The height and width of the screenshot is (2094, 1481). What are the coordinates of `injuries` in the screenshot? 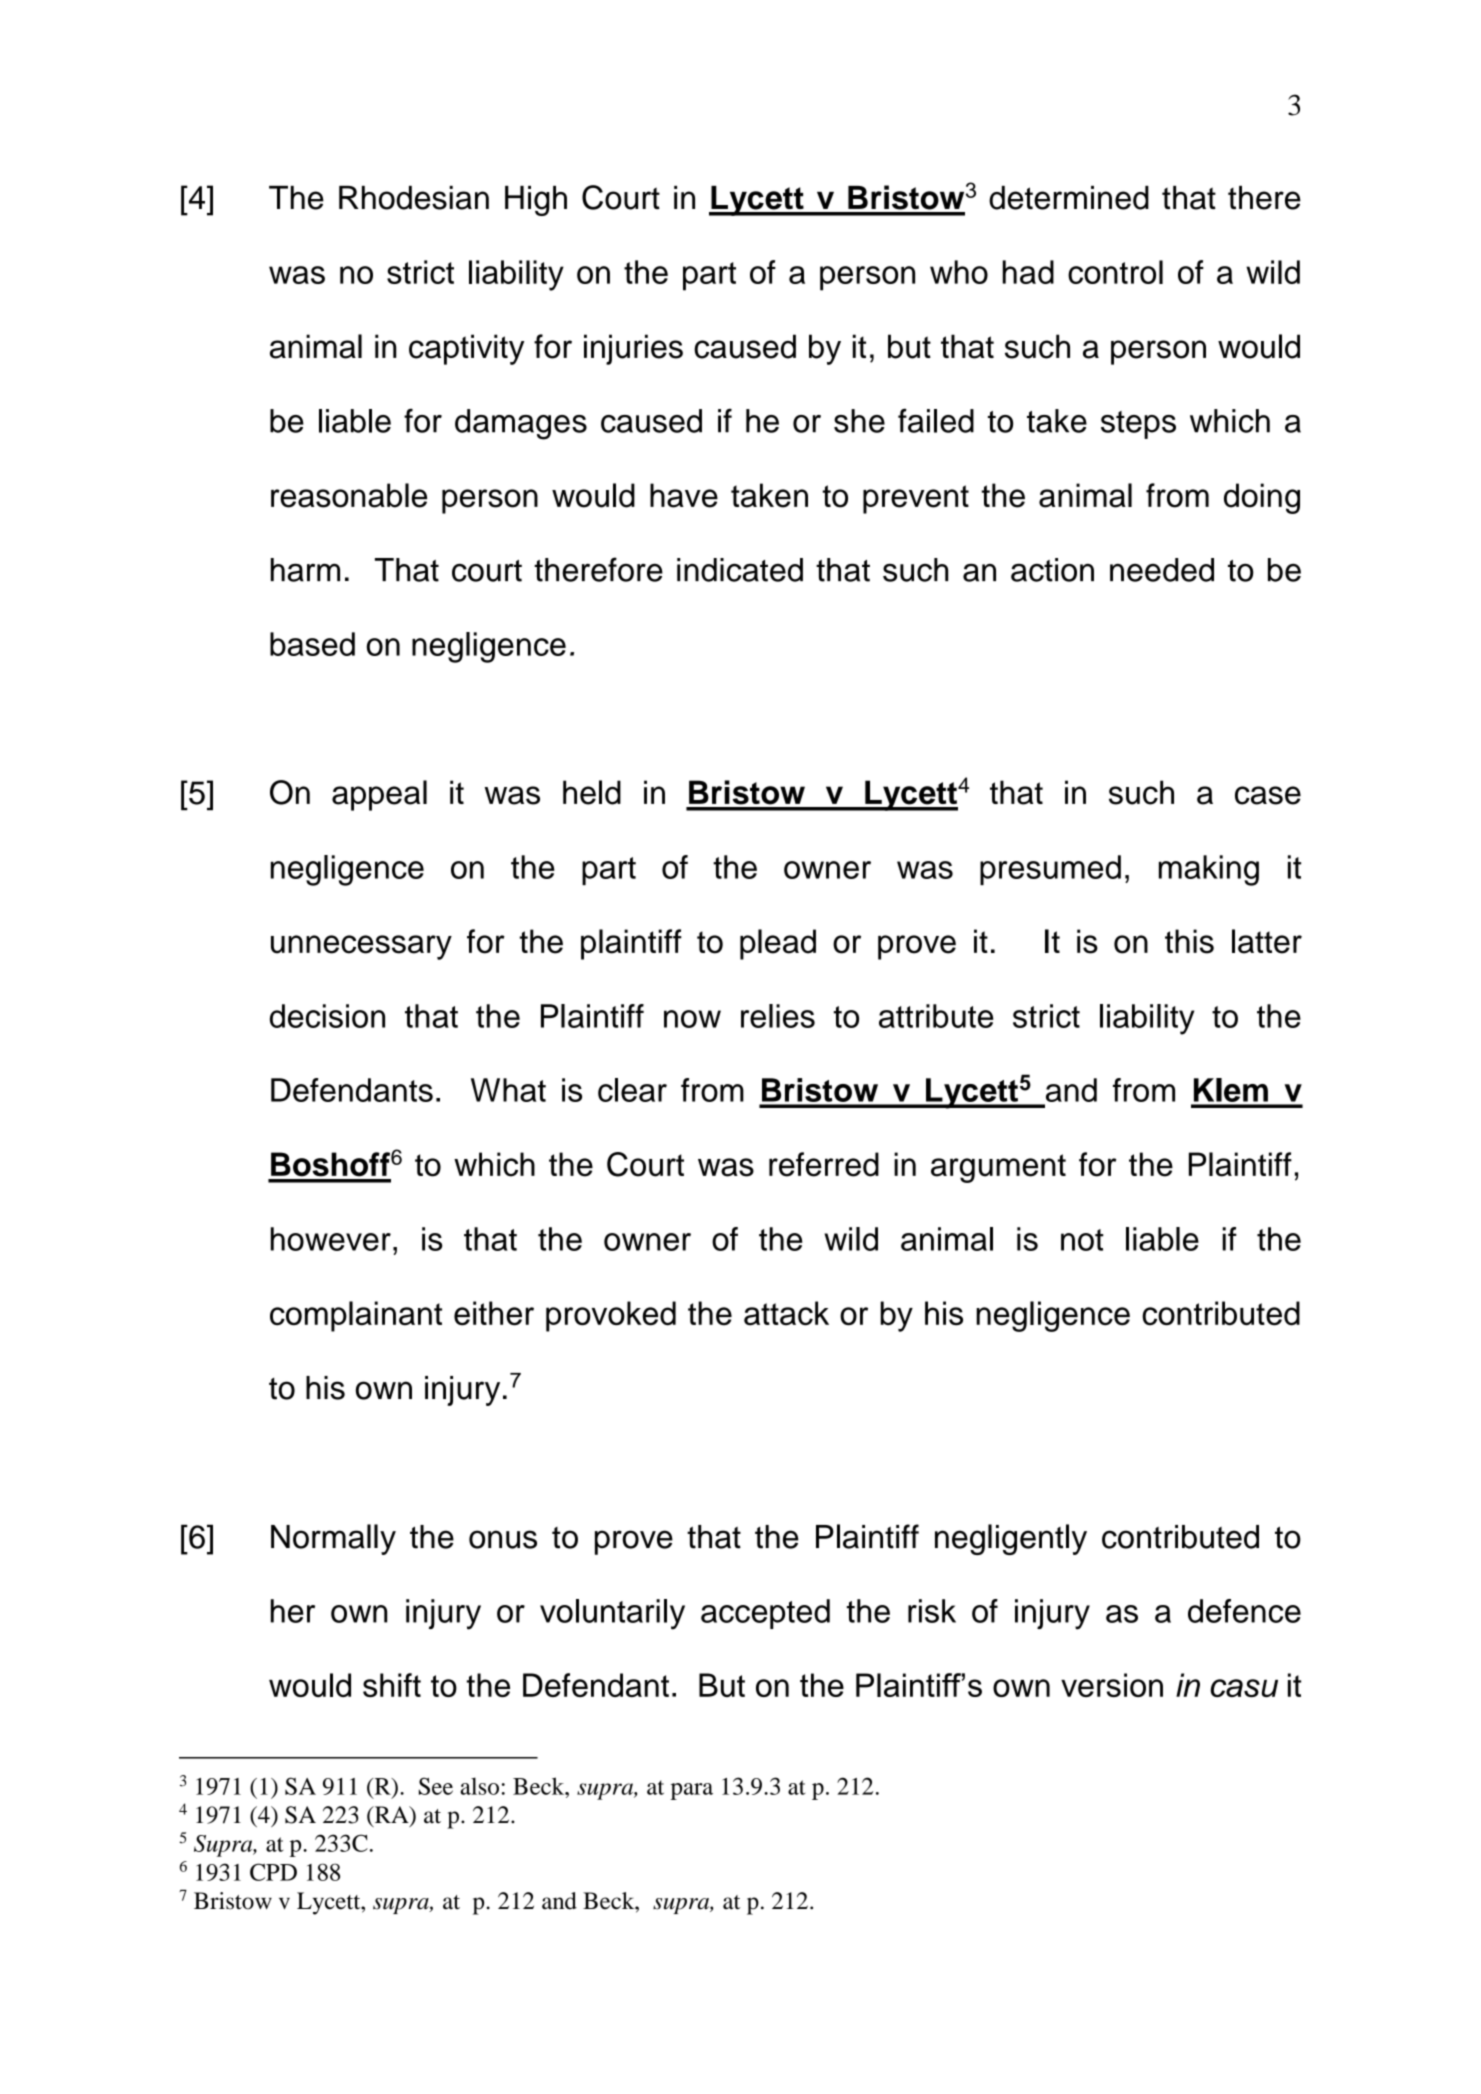 It's located at (633, 349).
